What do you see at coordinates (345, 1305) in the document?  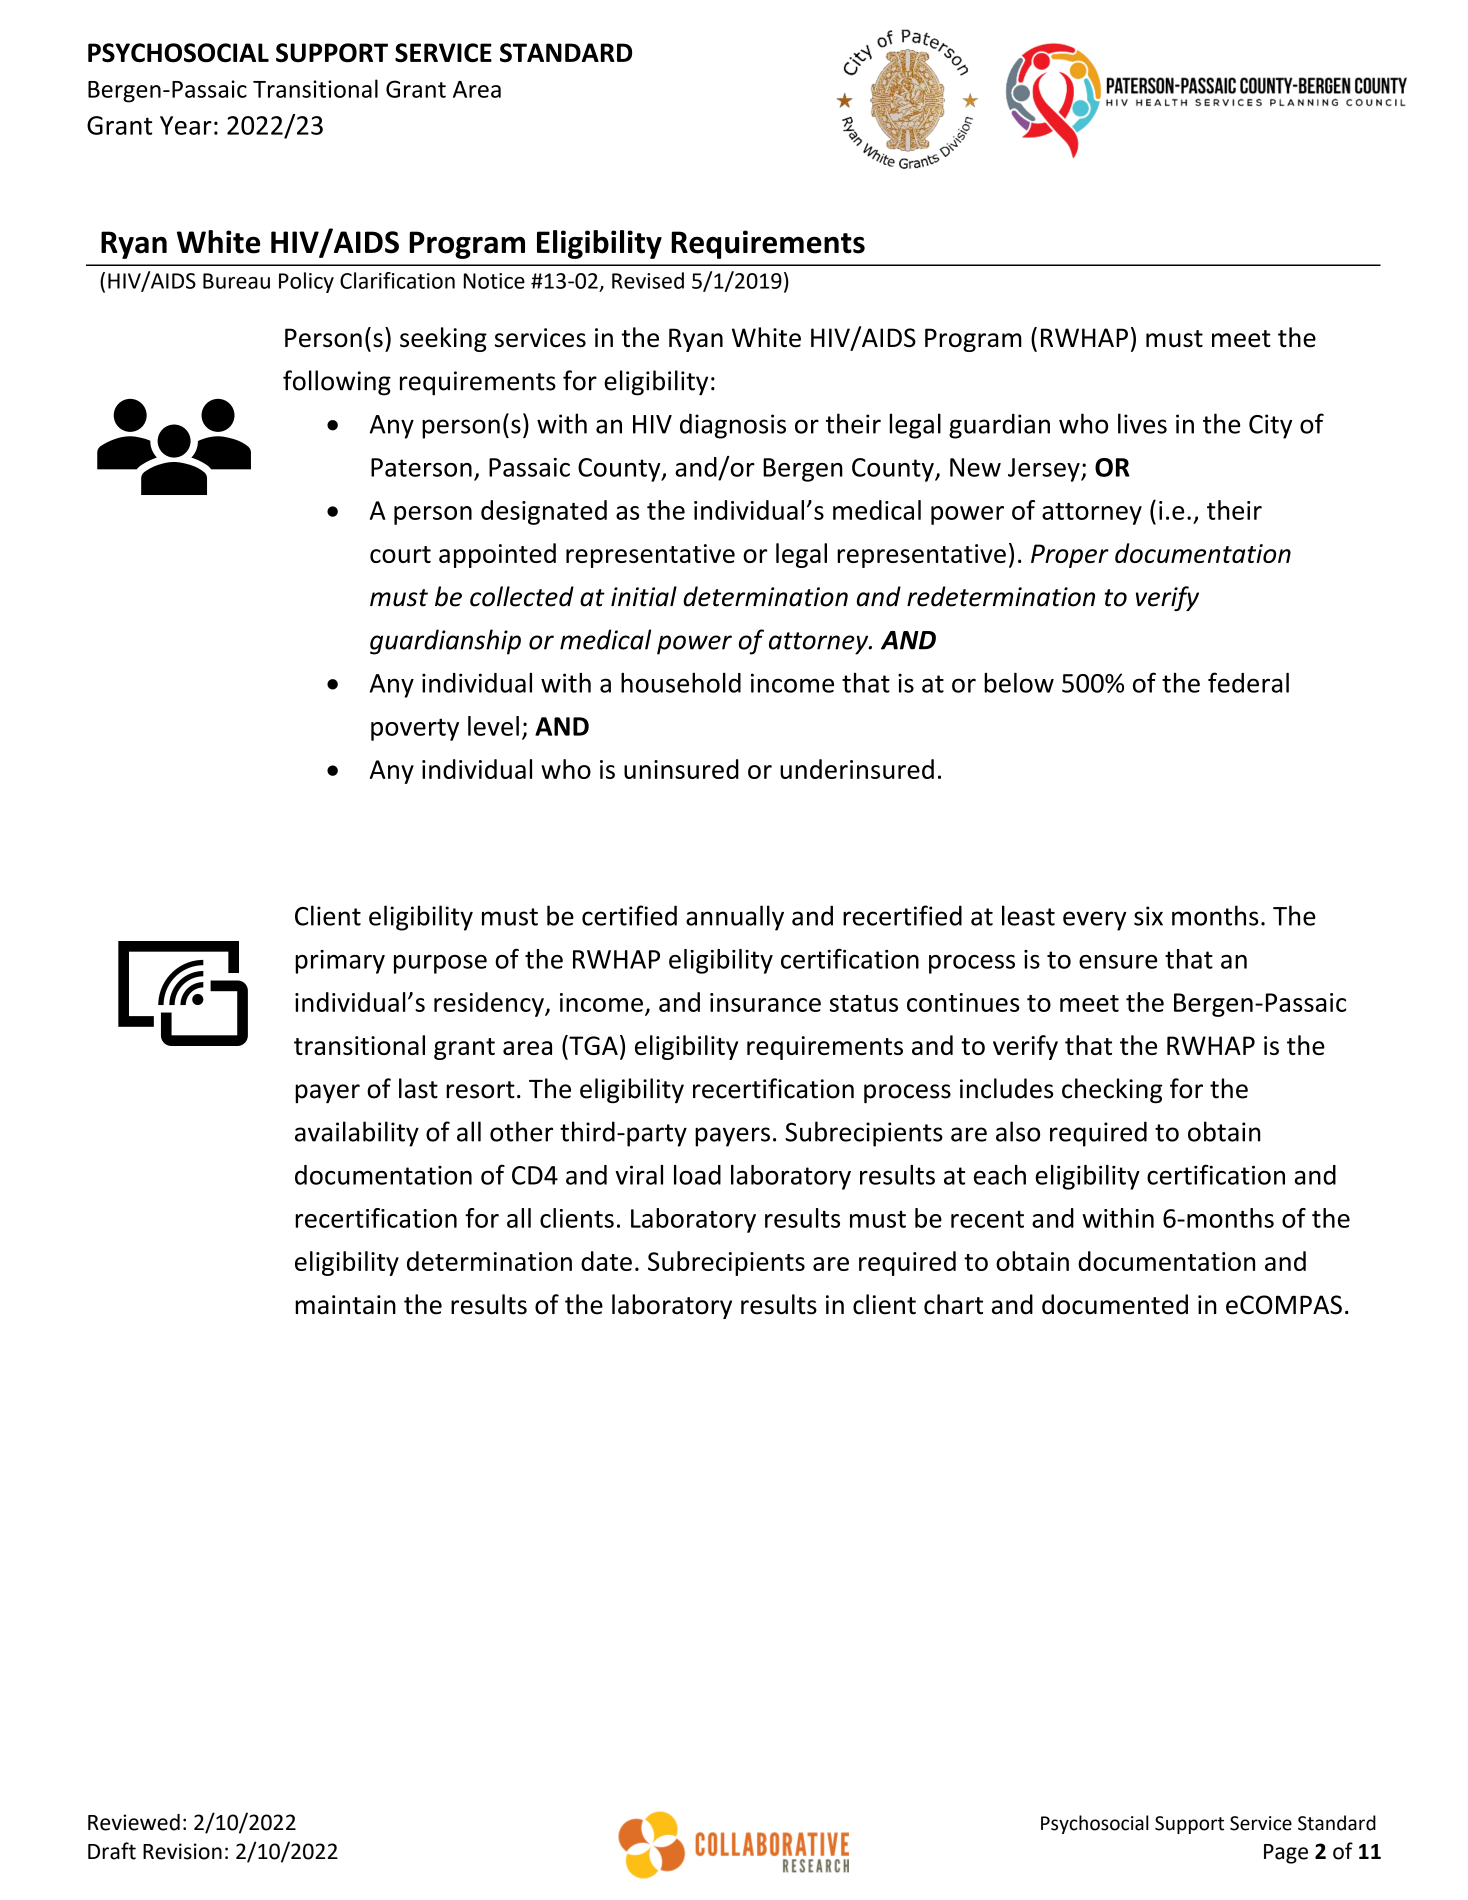 I see `maintain` at bounding box center [345, 1305].
